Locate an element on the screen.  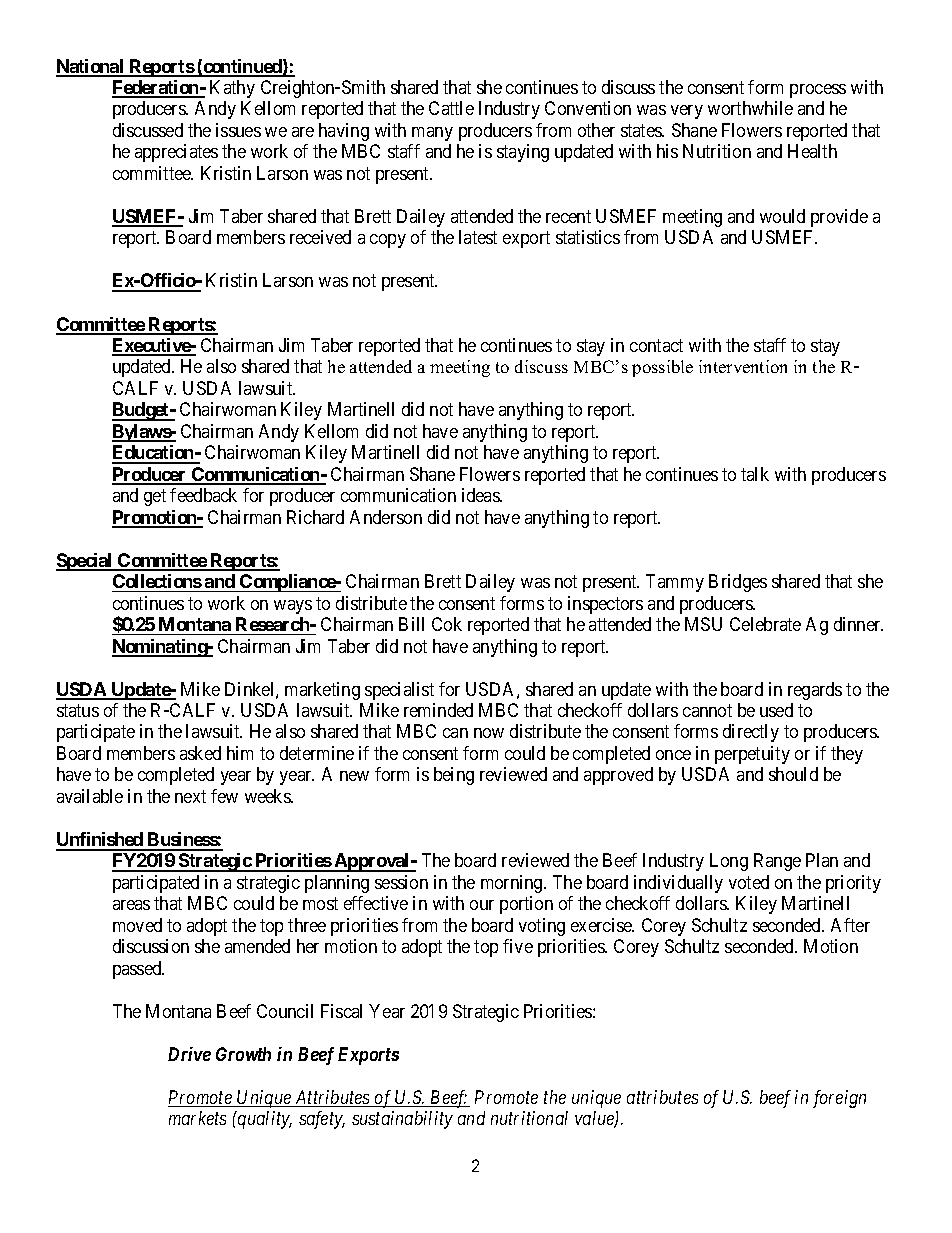
talk is located at coordinates (755, 474).
